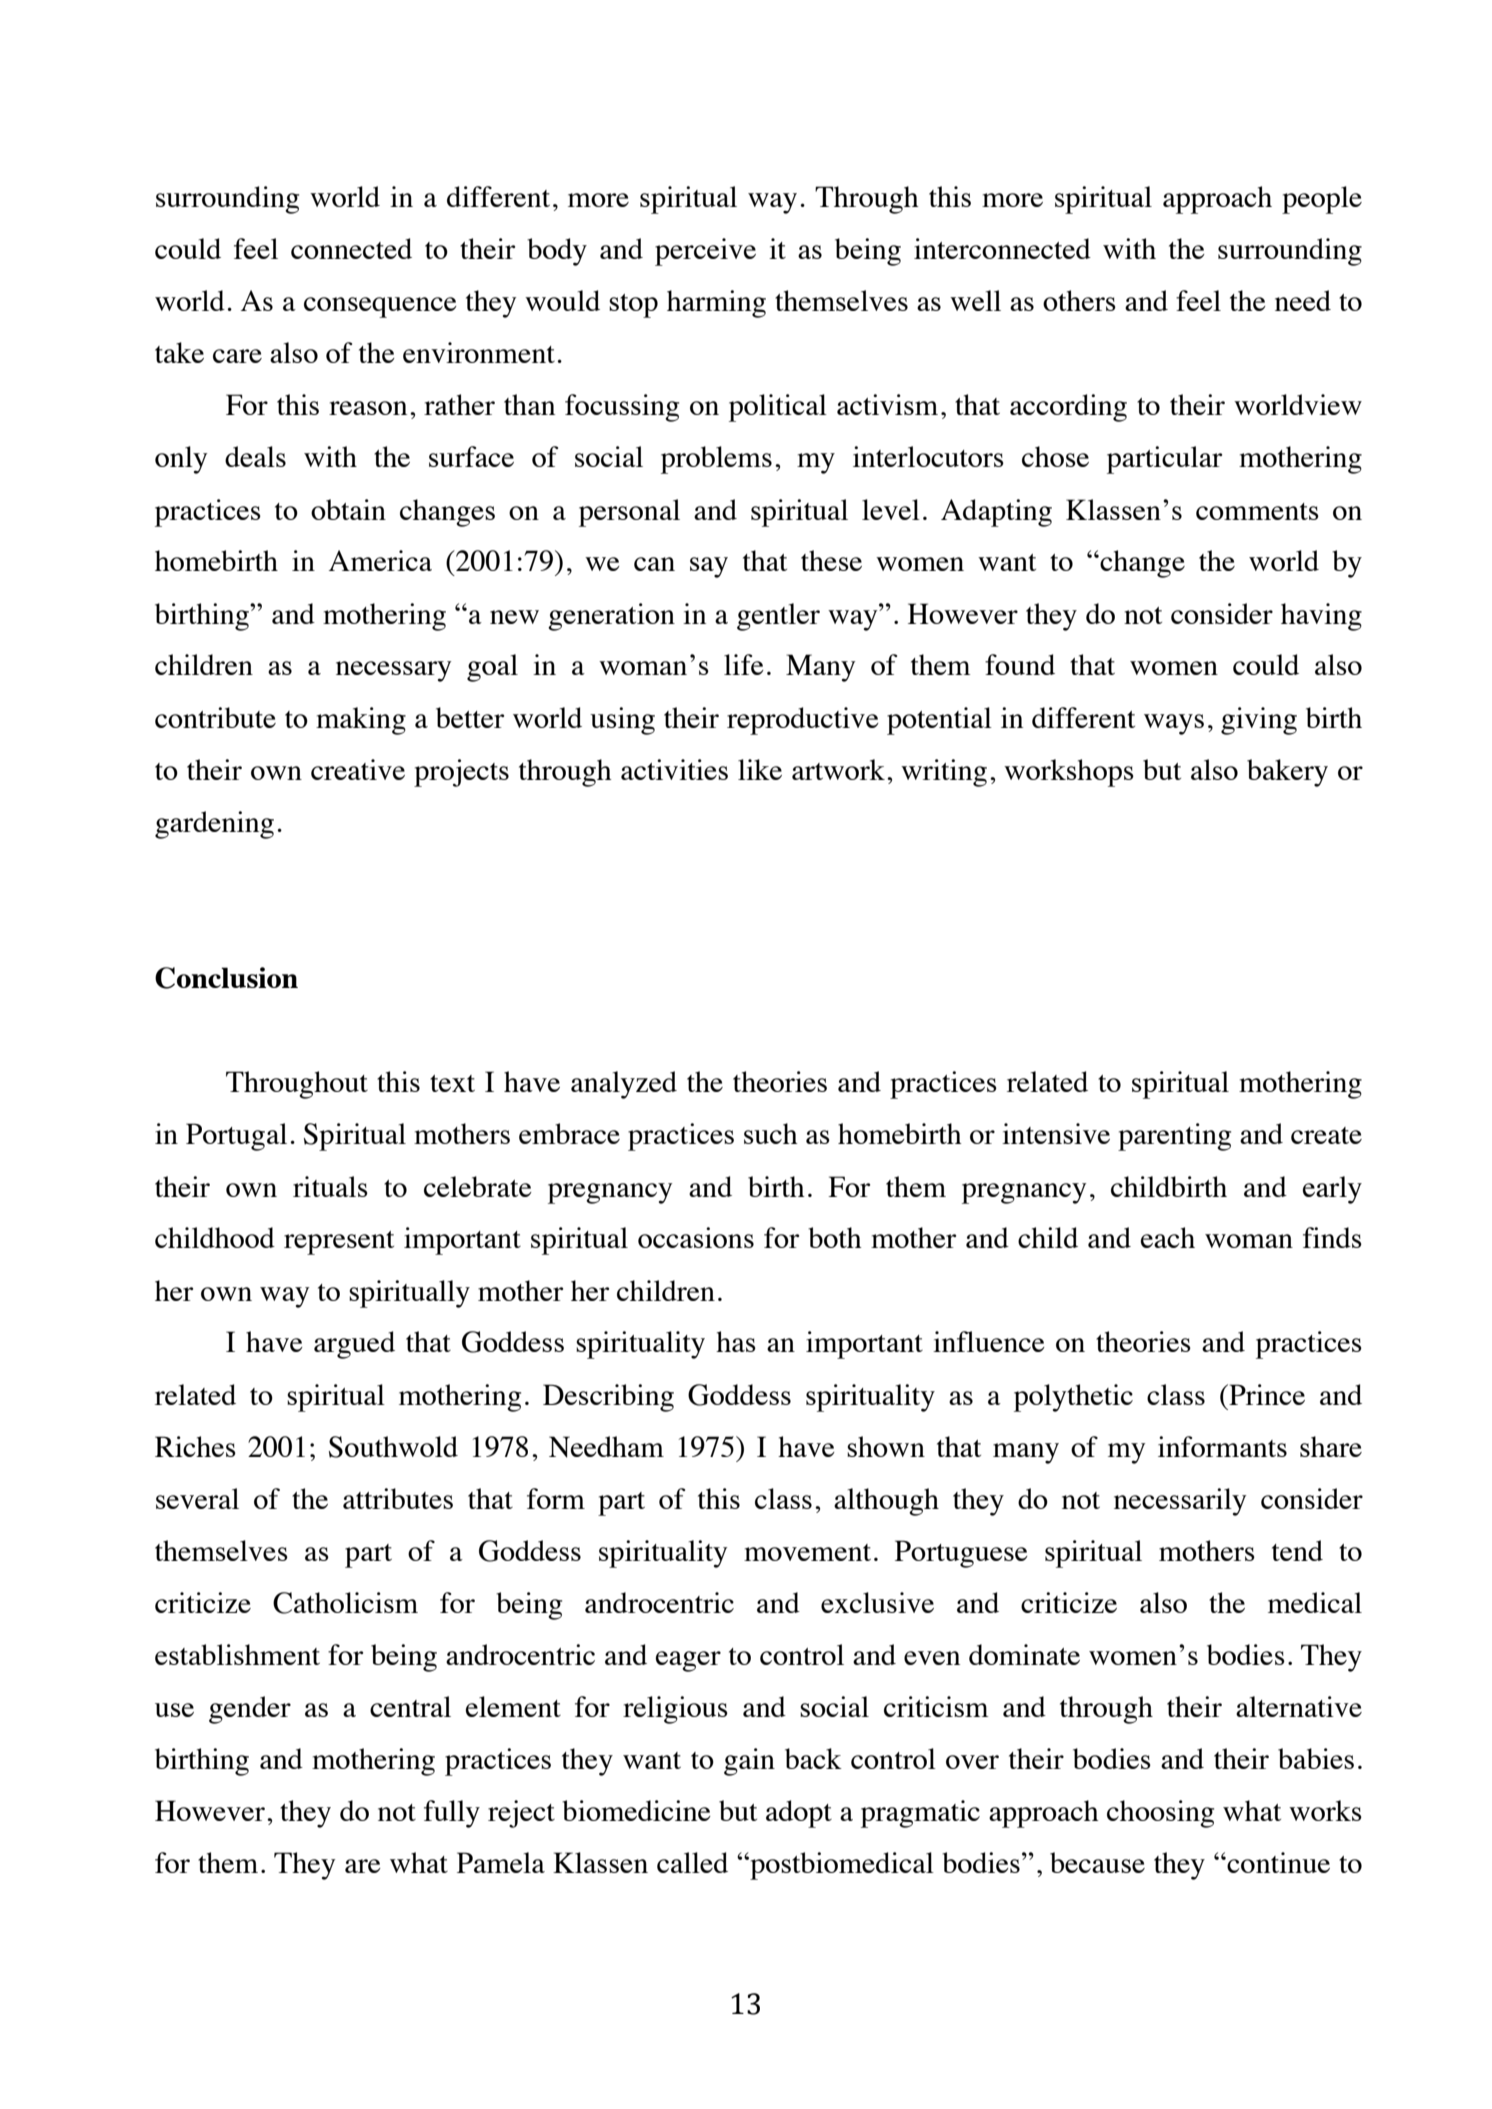  What do you see at coordinates (736, 1341) in the page?
I see `has` at bounding box center [736, 1341].
